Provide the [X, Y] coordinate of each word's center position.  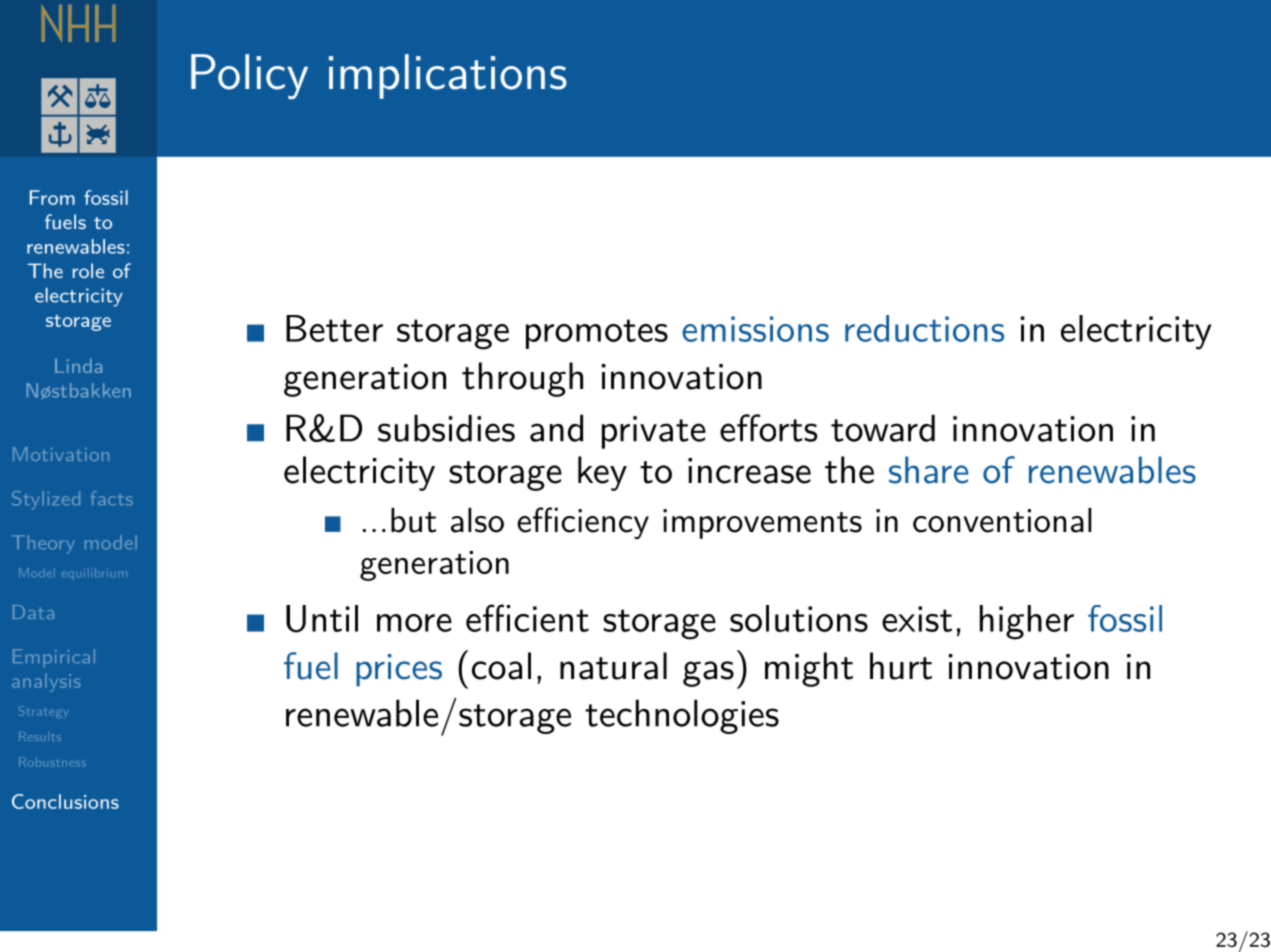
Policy [249, 76]
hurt [901, 666]
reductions [924, 328]
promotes [597, 334]
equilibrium [94, 574]
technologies [682, 716]
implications [448, 76]
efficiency [583, 523]
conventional [1002, 520]
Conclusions [65, 801]
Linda [78, 366]
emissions [755, 329]
